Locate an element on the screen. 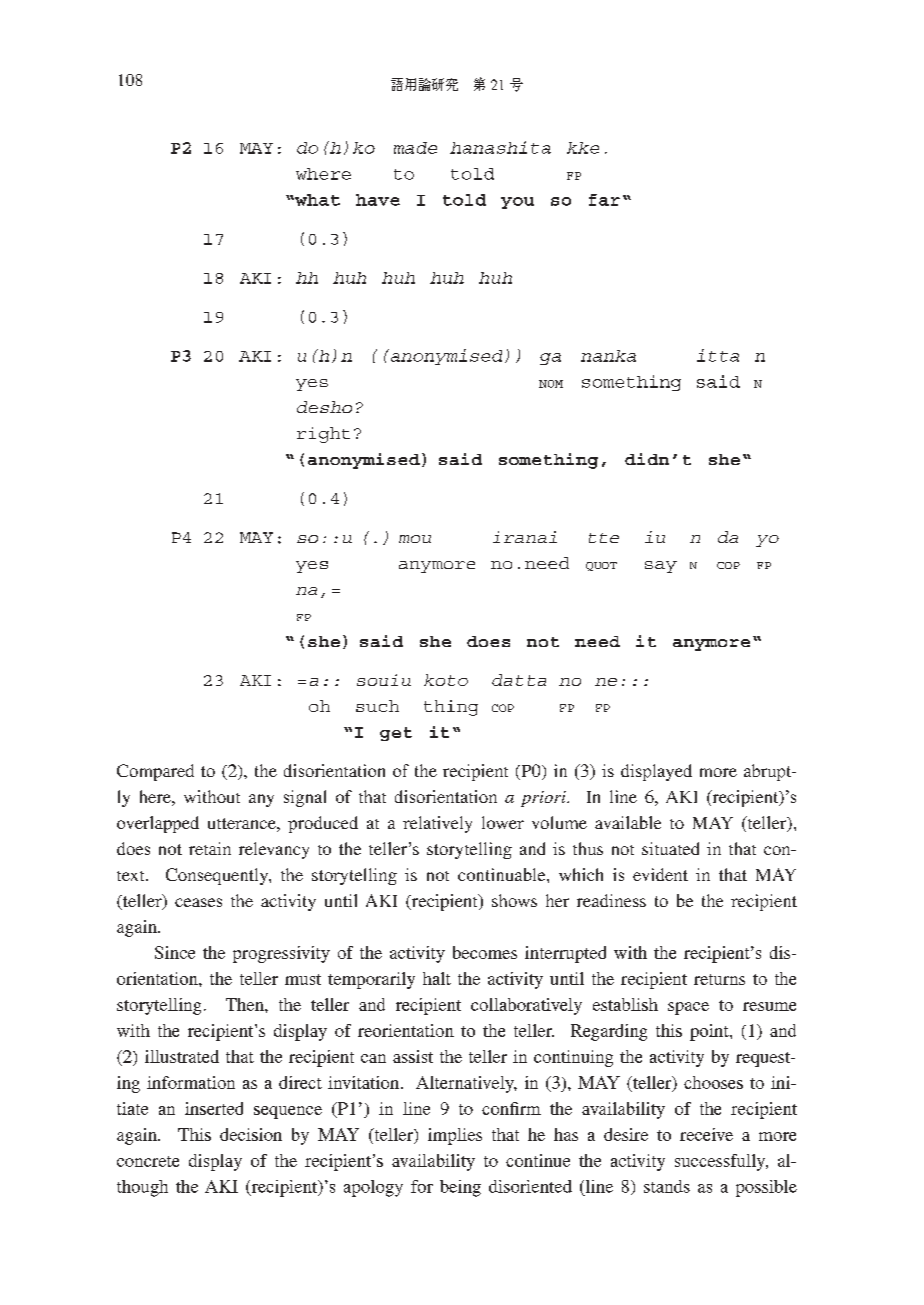 This screenshot has width=924, height=1305. decision is located at coordinates (251, 1134).
